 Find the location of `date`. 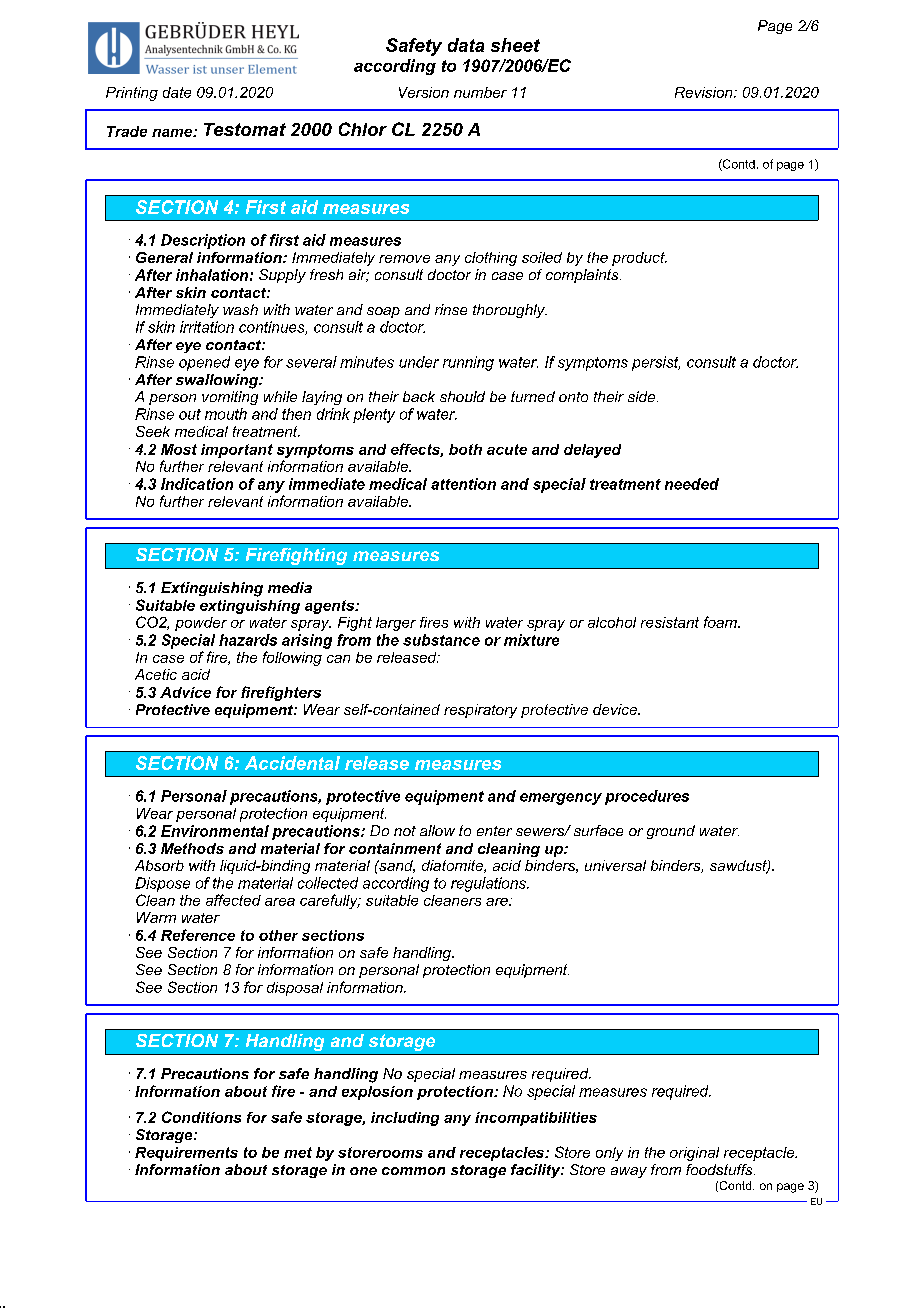

date is located at coordinates (177, 92).
